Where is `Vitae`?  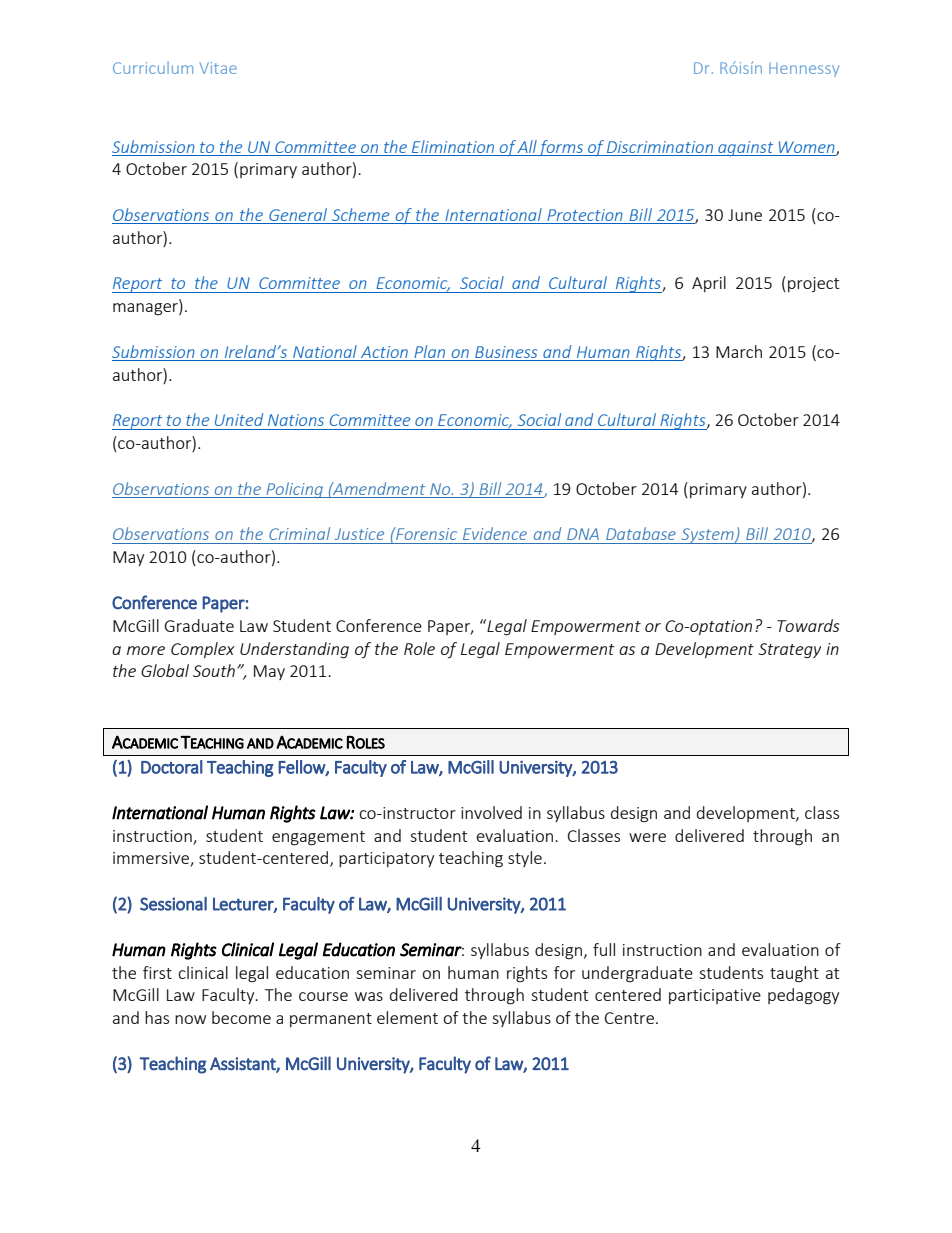 Vitae is located at coordinates (218, 68).
